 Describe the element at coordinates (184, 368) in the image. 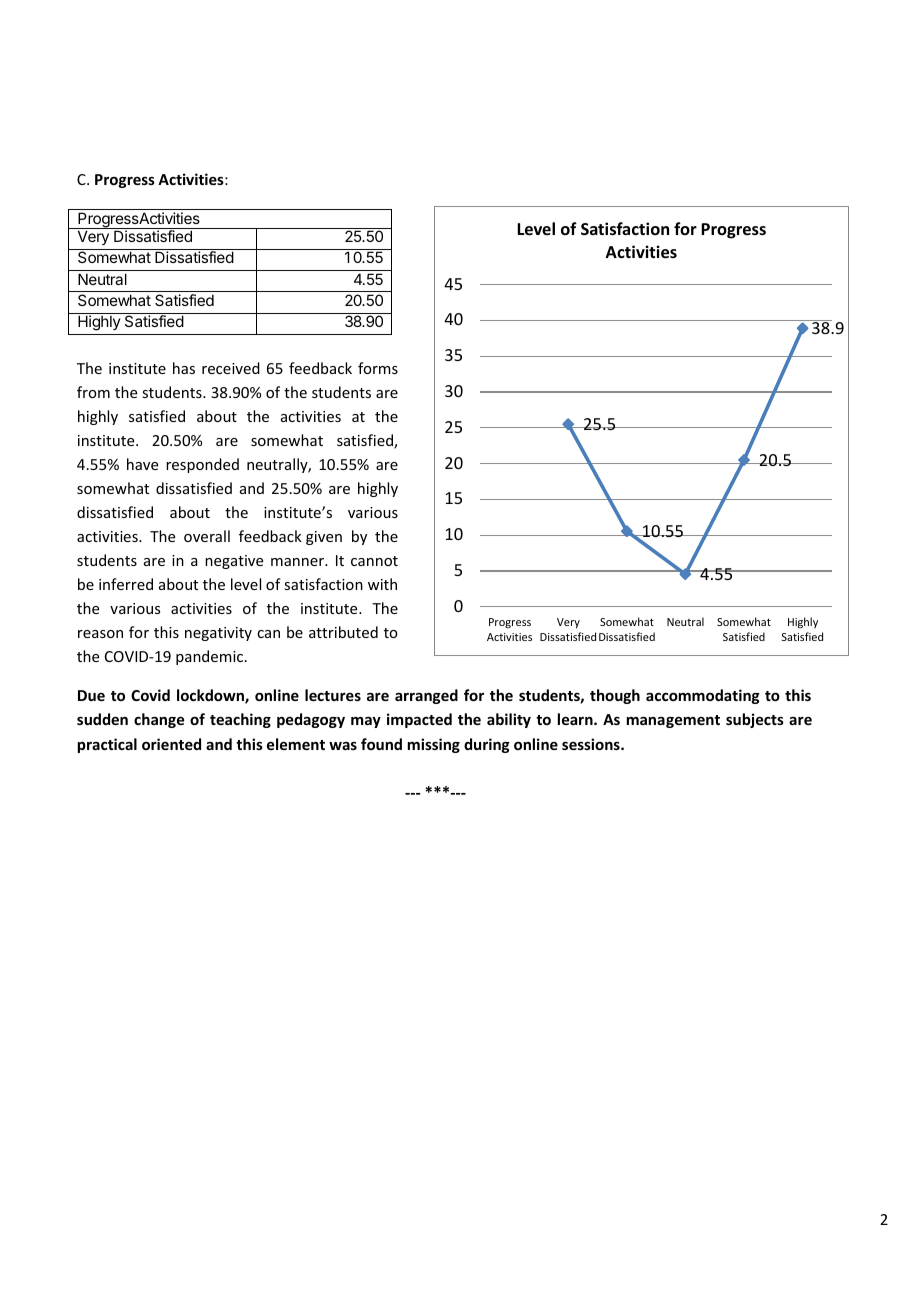

I see `has` at that location.
